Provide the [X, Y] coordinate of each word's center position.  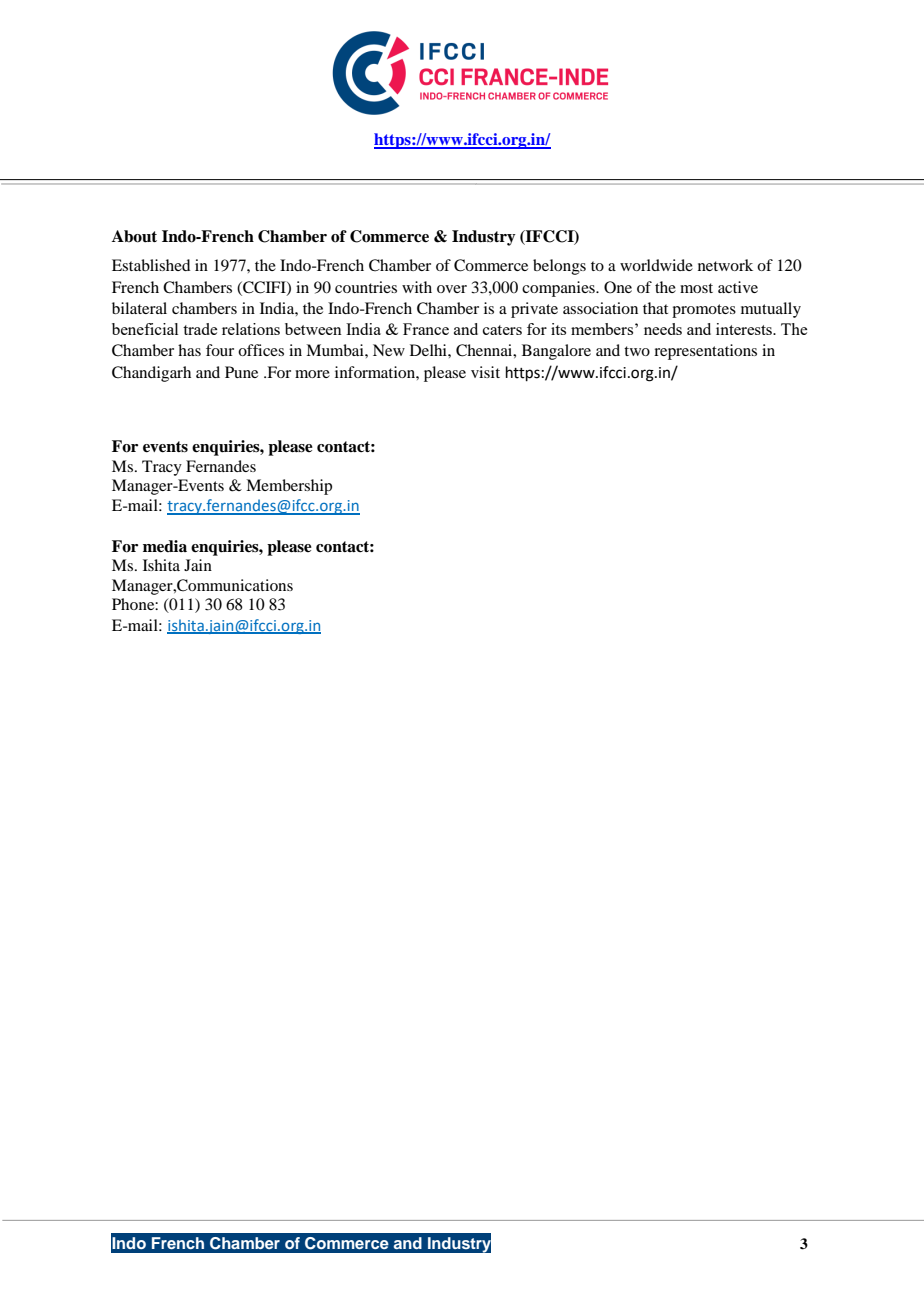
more [312, 374]
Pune [241, 372]
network [725, 265]
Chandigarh [151, 374]
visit [485, 372]
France [426, 329]
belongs [559, 267]
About [134, 236]
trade [200, 329]
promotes [704, 311]
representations [705, 352]
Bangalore [556, 352]
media [165, 546]
